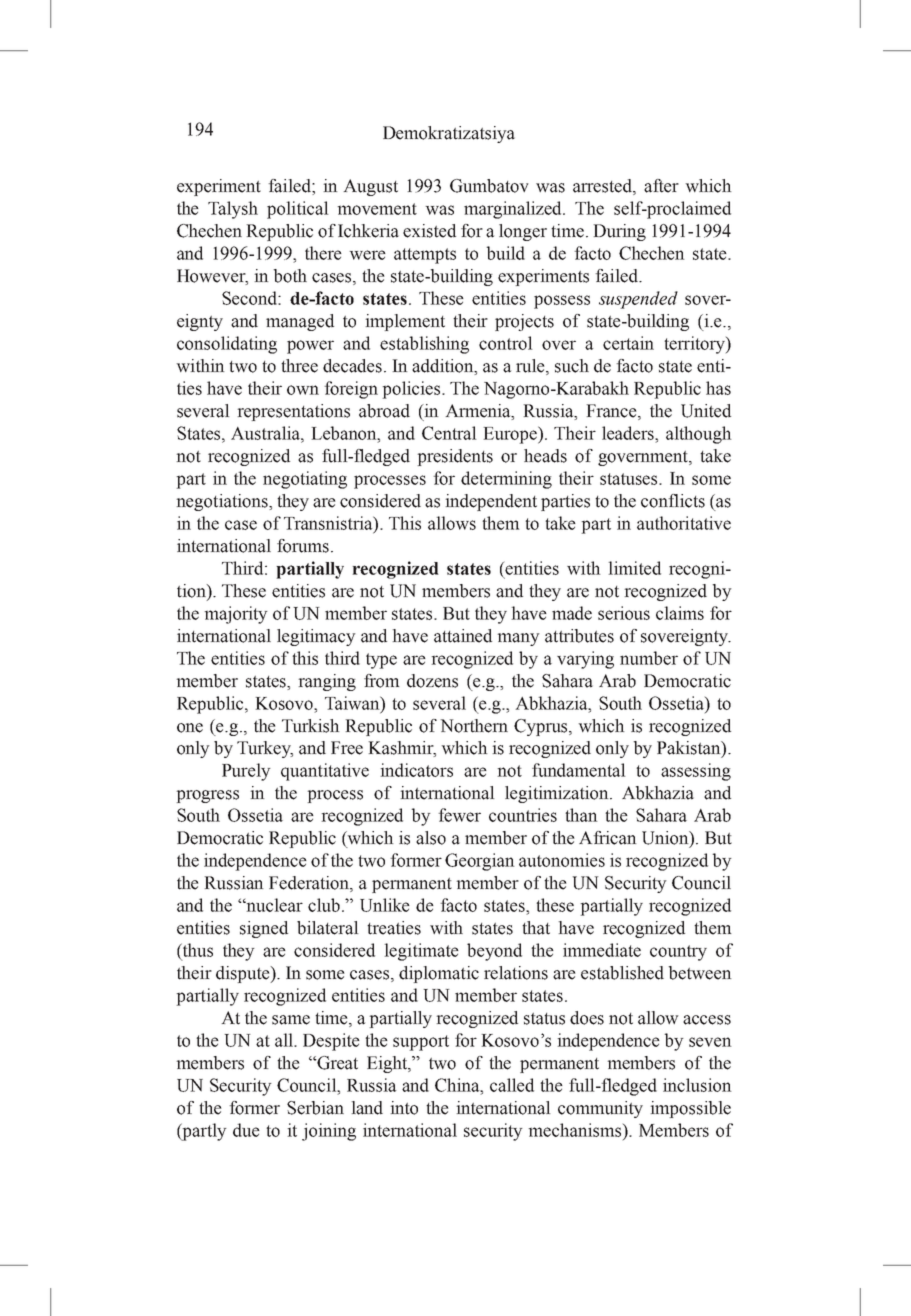 This screenshot has height=1316, width=911. What do you see at coordinates (429, 231) in the screenshot?
I see `existed` at bounding box center [429, 231].
